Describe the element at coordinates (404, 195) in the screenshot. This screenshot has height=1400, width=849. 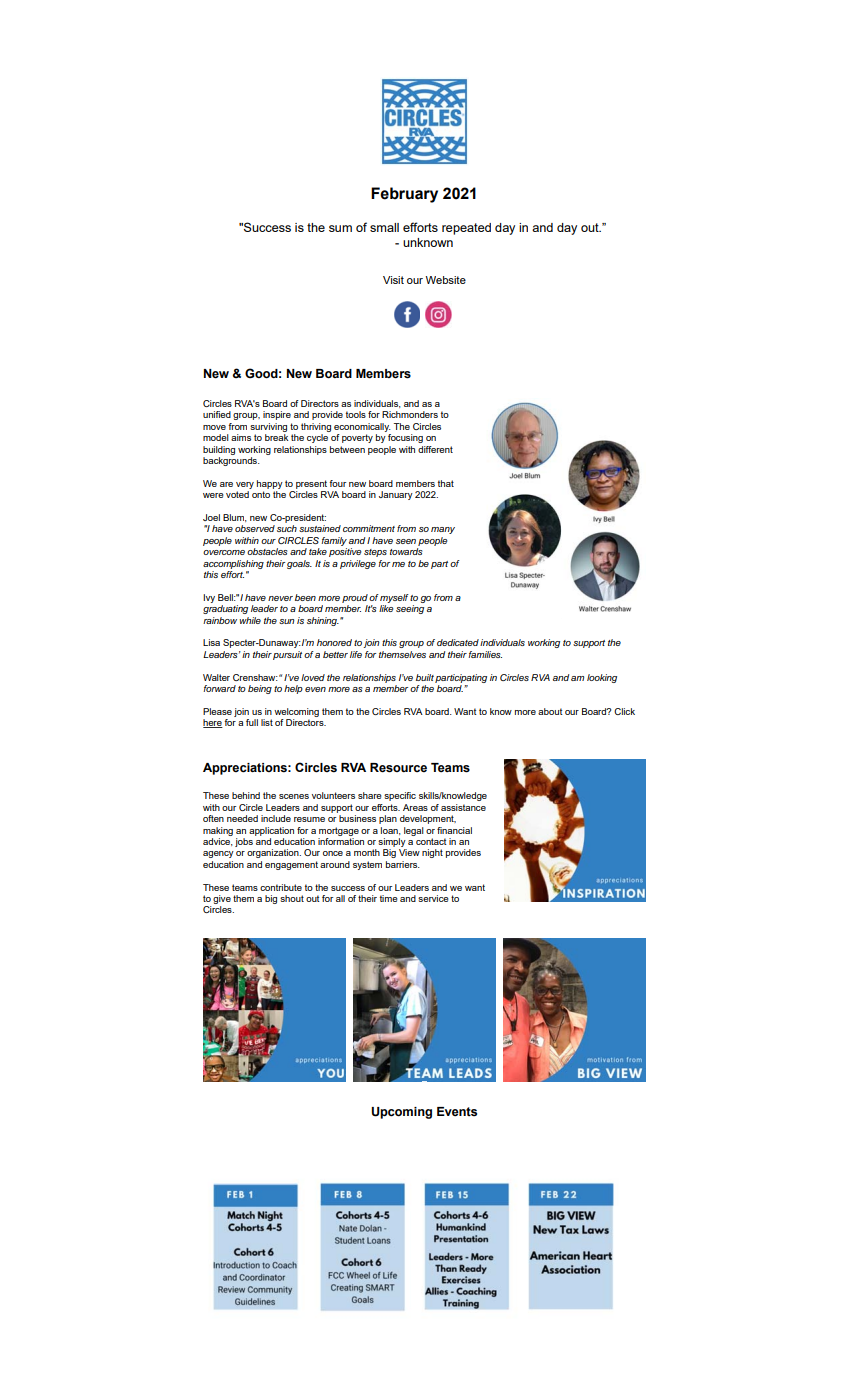
I see `February` at that location.
